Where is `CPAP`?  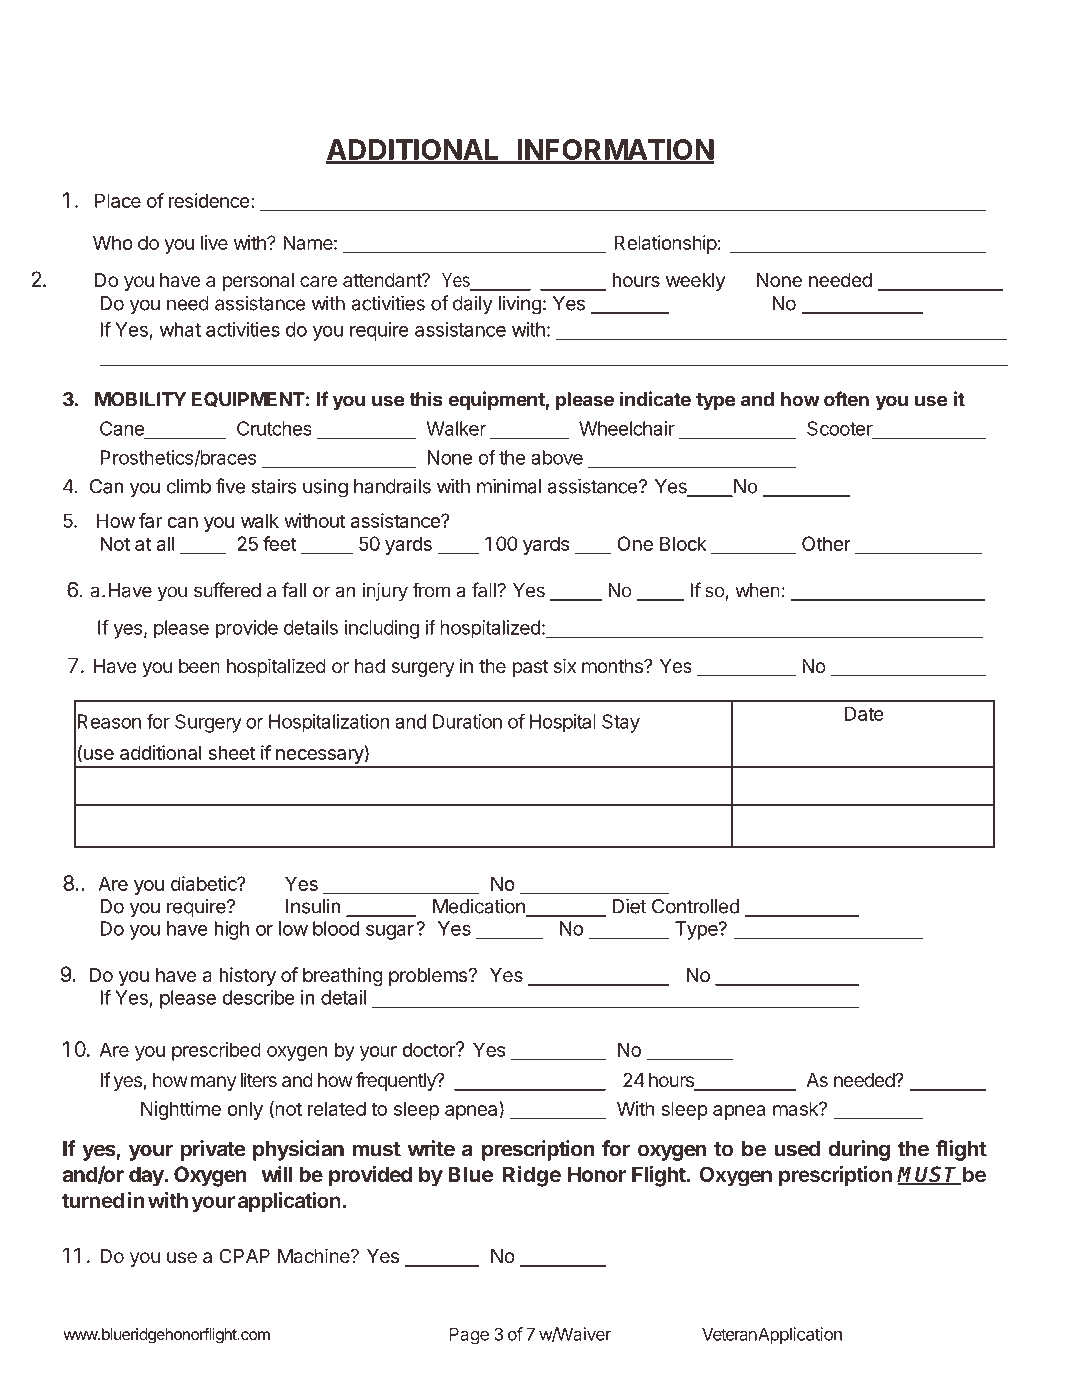
CPAP is located at coordinates (244, 1255).
